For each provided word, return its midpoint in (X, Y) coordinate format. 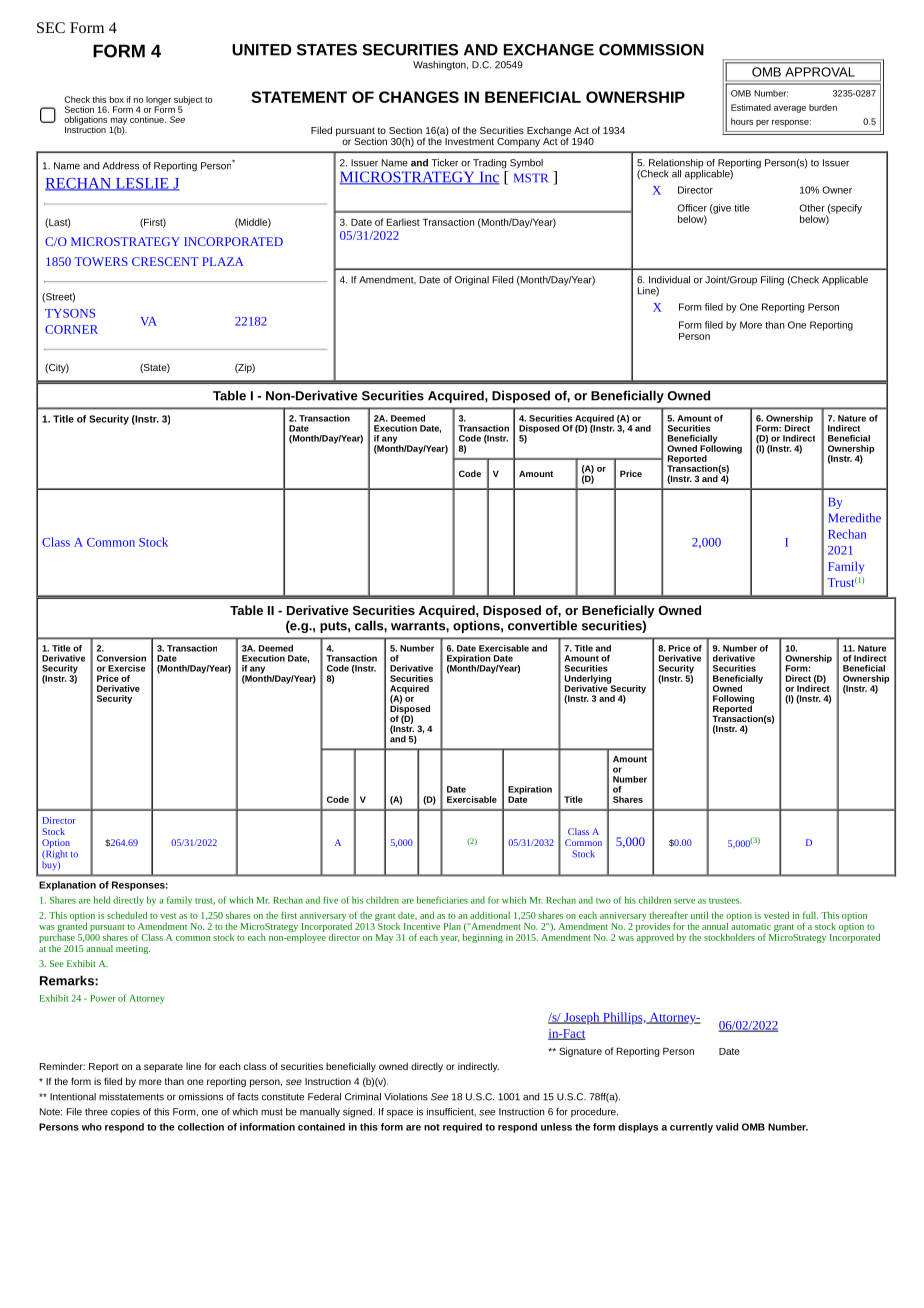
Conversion (121, 658)
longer (158, 101)
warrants (419, 626)
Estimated (751, 107)
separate (163, 1067)
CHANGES (419, 97)
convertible (542, 625)
